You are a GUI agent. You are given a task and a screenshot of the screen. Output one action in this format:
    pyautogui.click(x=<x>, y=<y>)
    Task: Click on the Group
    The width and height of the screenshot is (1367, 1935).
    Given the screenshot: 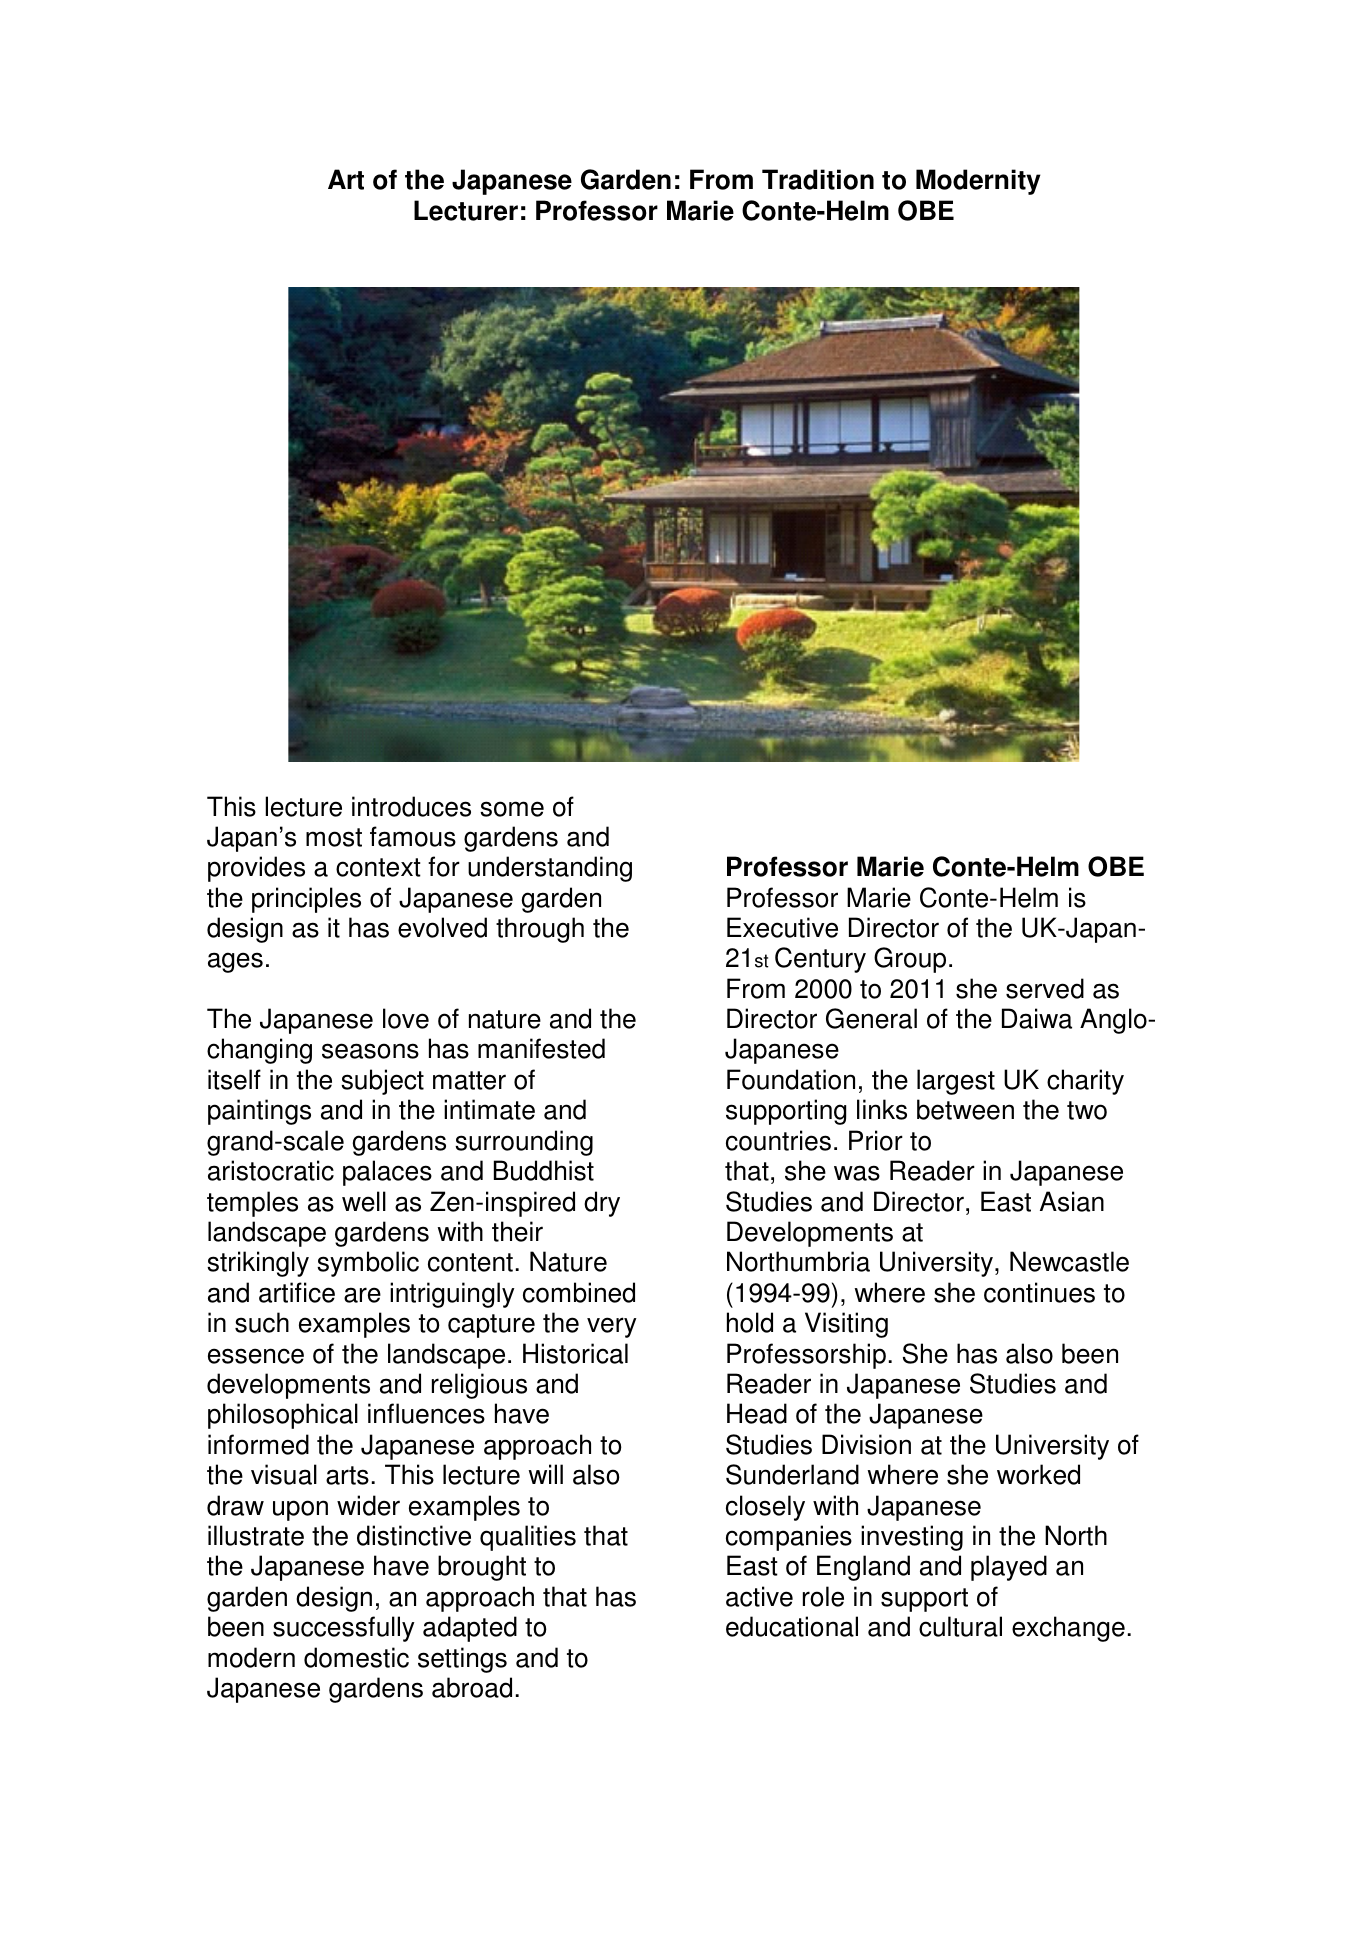 What is the action you would take?
    pyautogui.click(x=910, y=960)
